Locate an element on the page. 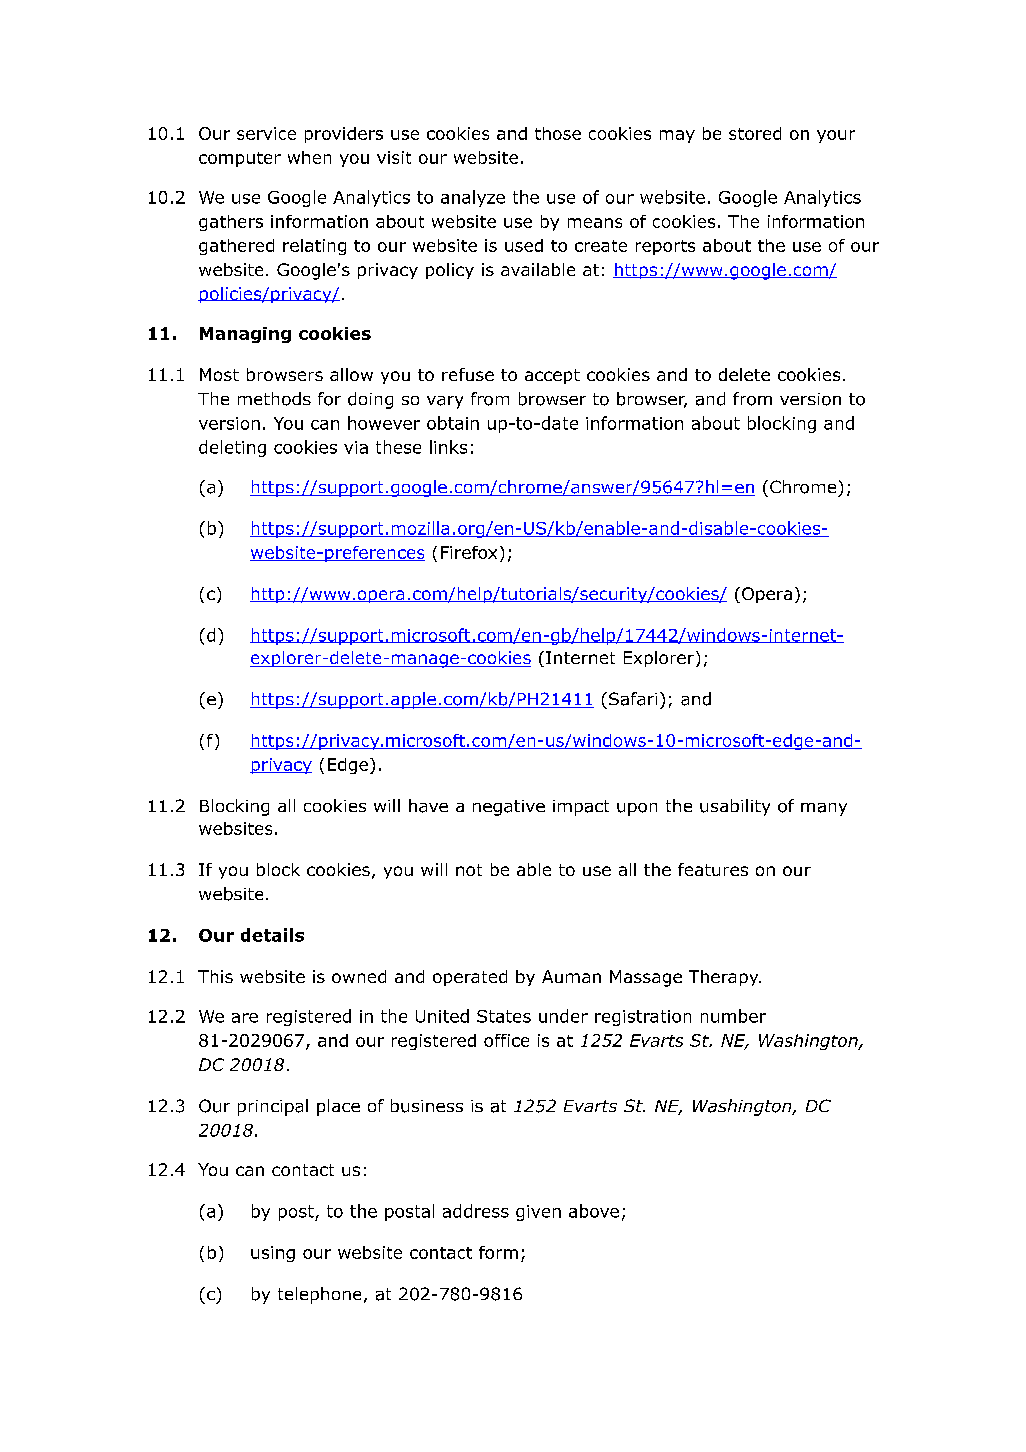  links is located at coordinates (448, 447).
